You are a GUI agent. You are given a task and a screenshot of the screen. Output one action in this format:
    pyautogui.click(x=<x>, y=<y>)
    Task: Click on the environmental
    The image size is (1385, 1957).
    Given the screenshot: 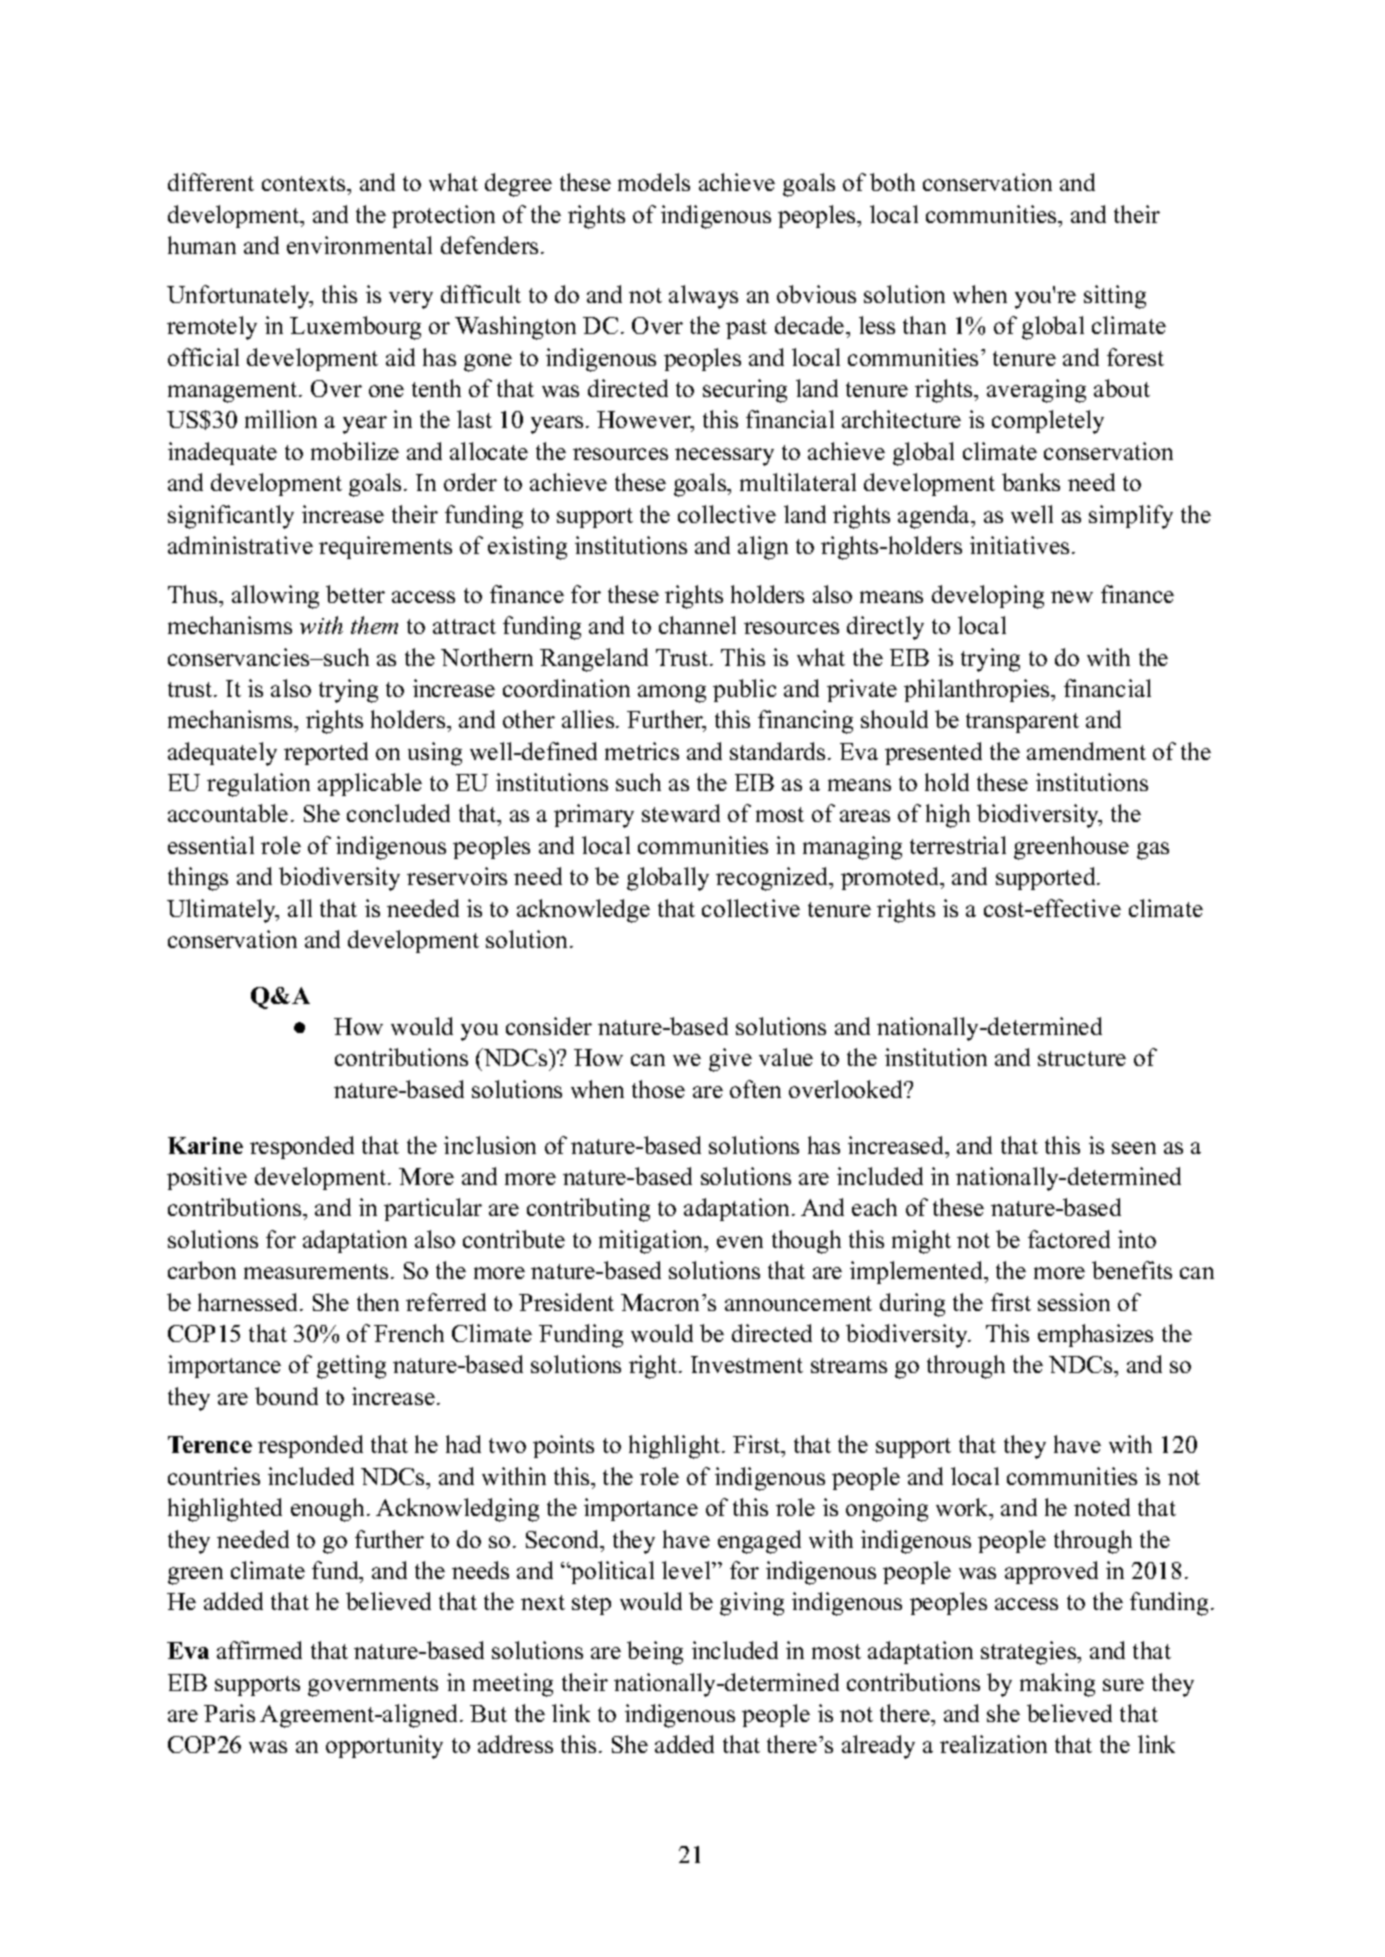 What is the action you would take?
    pyautogui.click(x=359, y=245)
